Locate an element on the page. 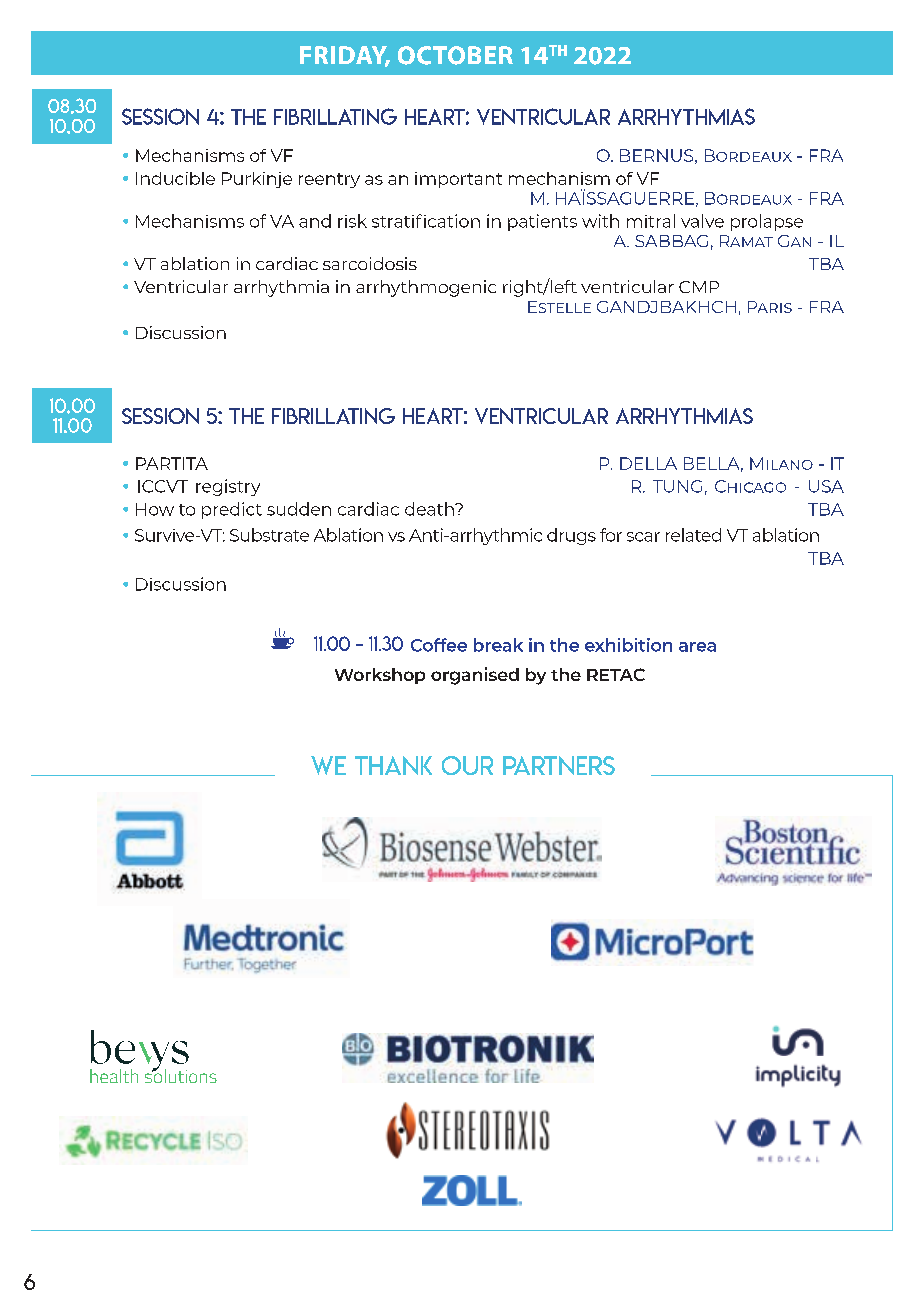 The height and width of the image is (1311, 924). valve is located at coordinates (702, 221).
